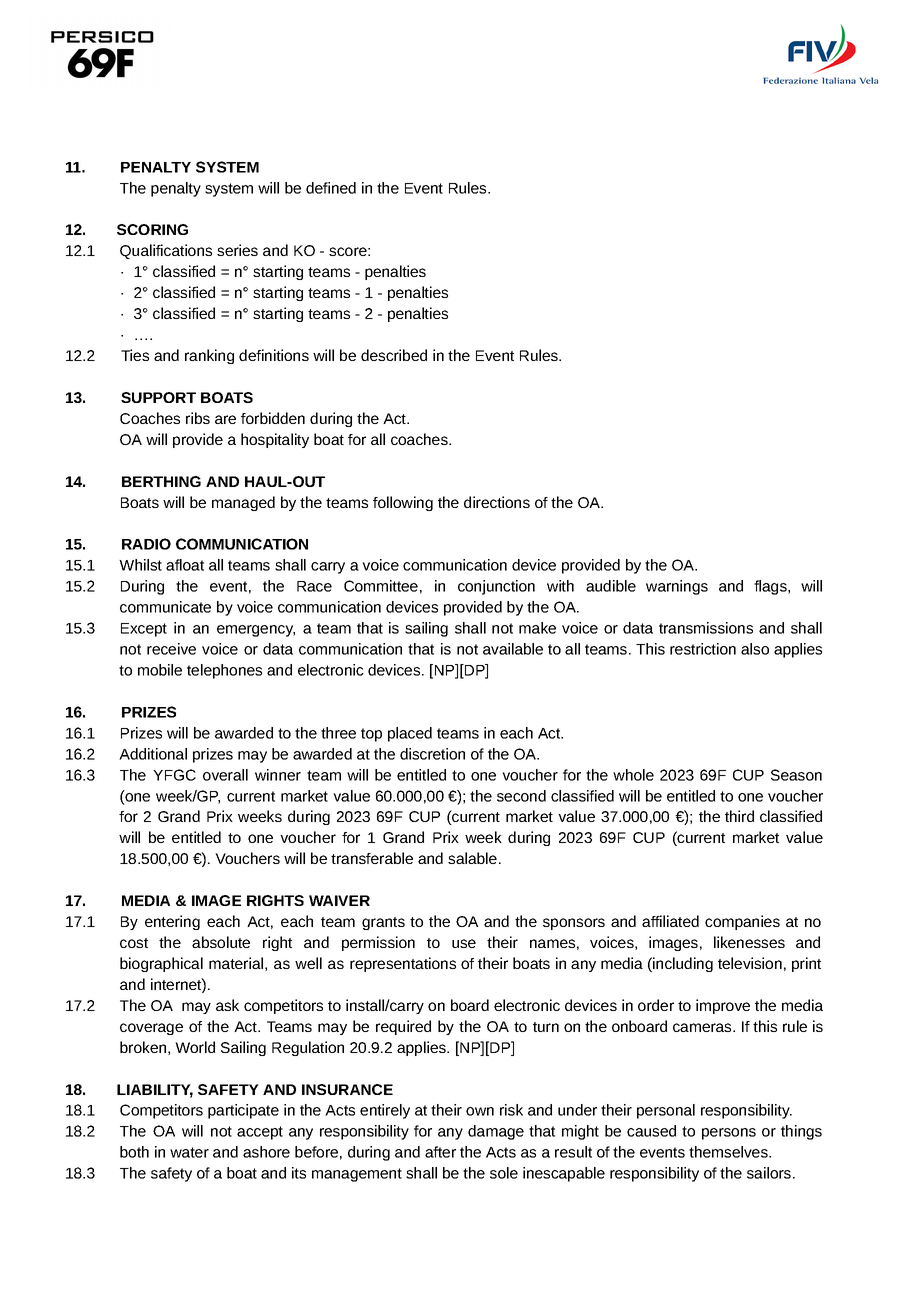 This screenshot has height=1310, width=924. I want to click on defined, so click(331, 188).
